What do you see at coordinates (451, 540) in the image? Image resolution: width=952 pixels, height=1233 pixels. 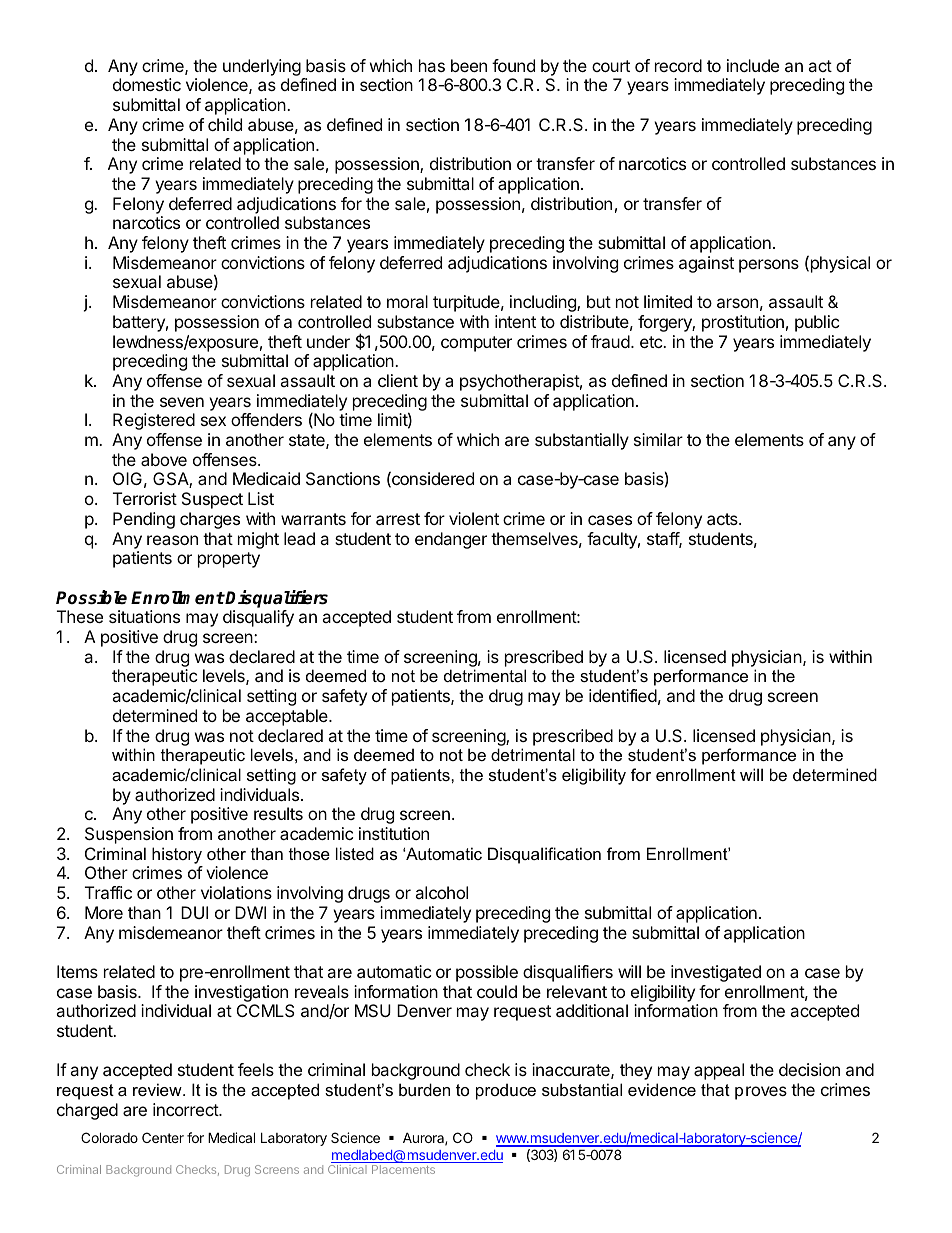 I see `endanger` at bounding box center [451, 540].
